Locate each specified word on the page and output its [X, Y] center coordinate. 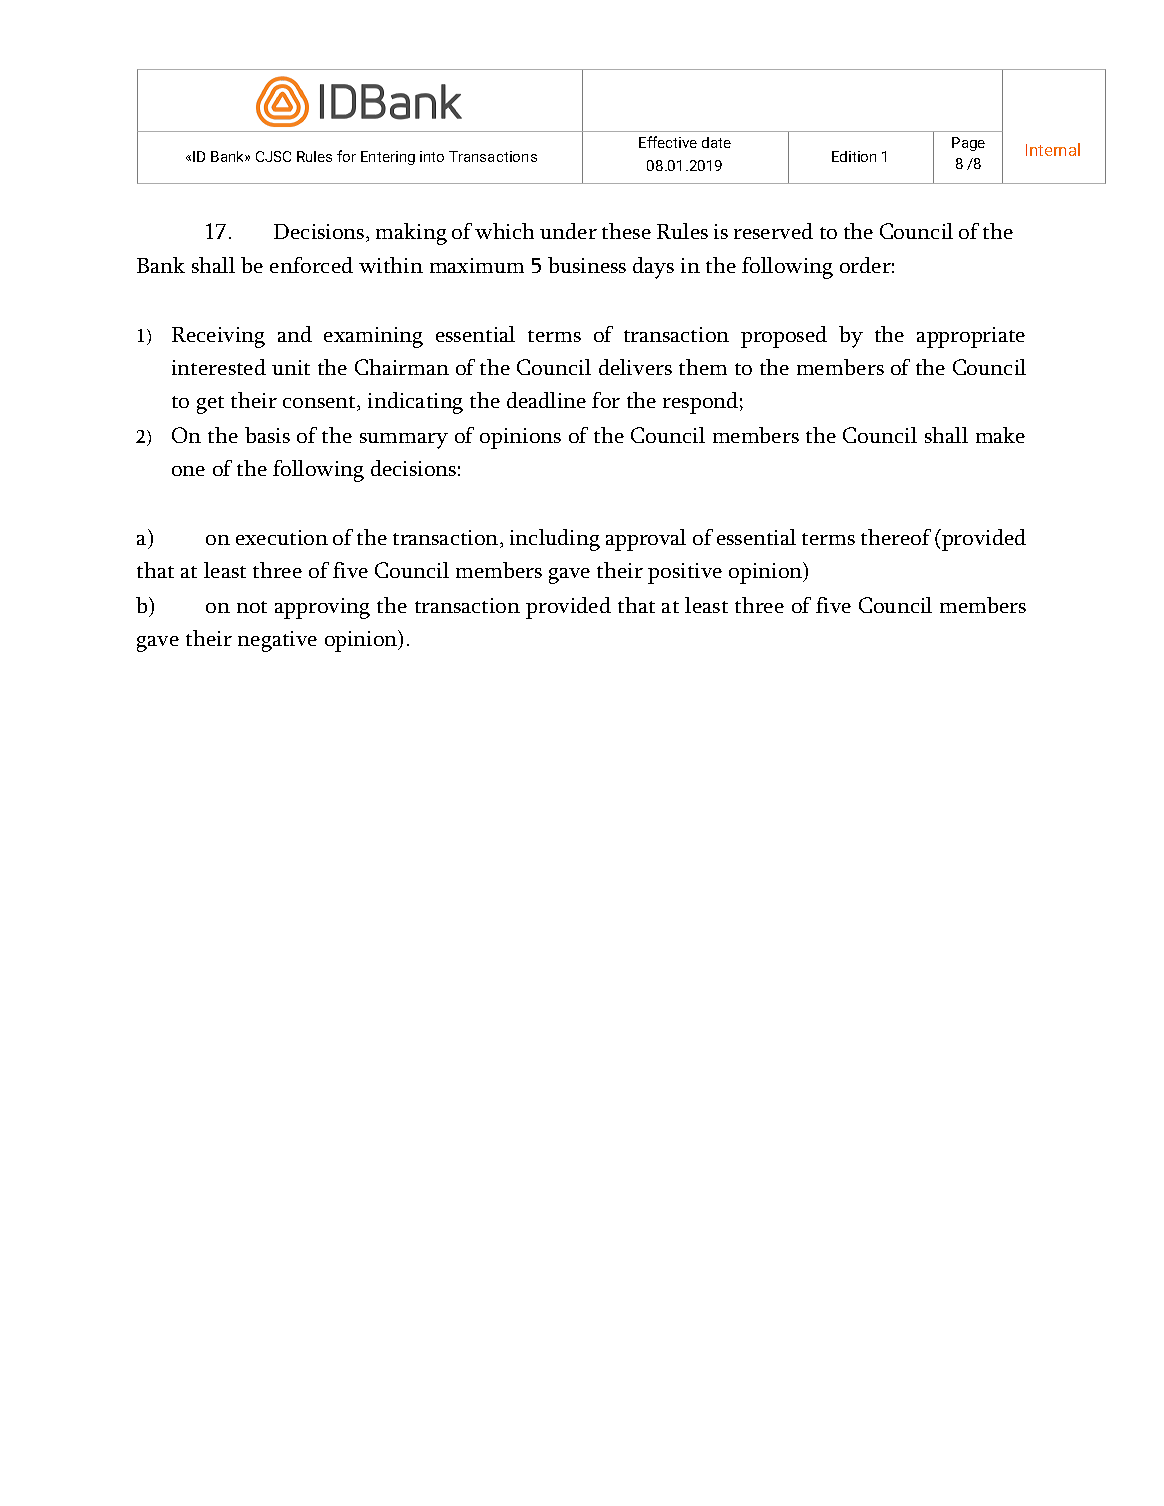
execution [282, 537]
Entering [388, 158]
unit [291, 367]
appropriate [971, 337]
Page [968, 144]
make [1000, 435]
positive [685, 573]
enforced [311, 265]
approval [646, 540]
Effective [668, 142]
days [653, 268]
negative [277, 641]
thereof [896, 537]
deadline [546, 400]
